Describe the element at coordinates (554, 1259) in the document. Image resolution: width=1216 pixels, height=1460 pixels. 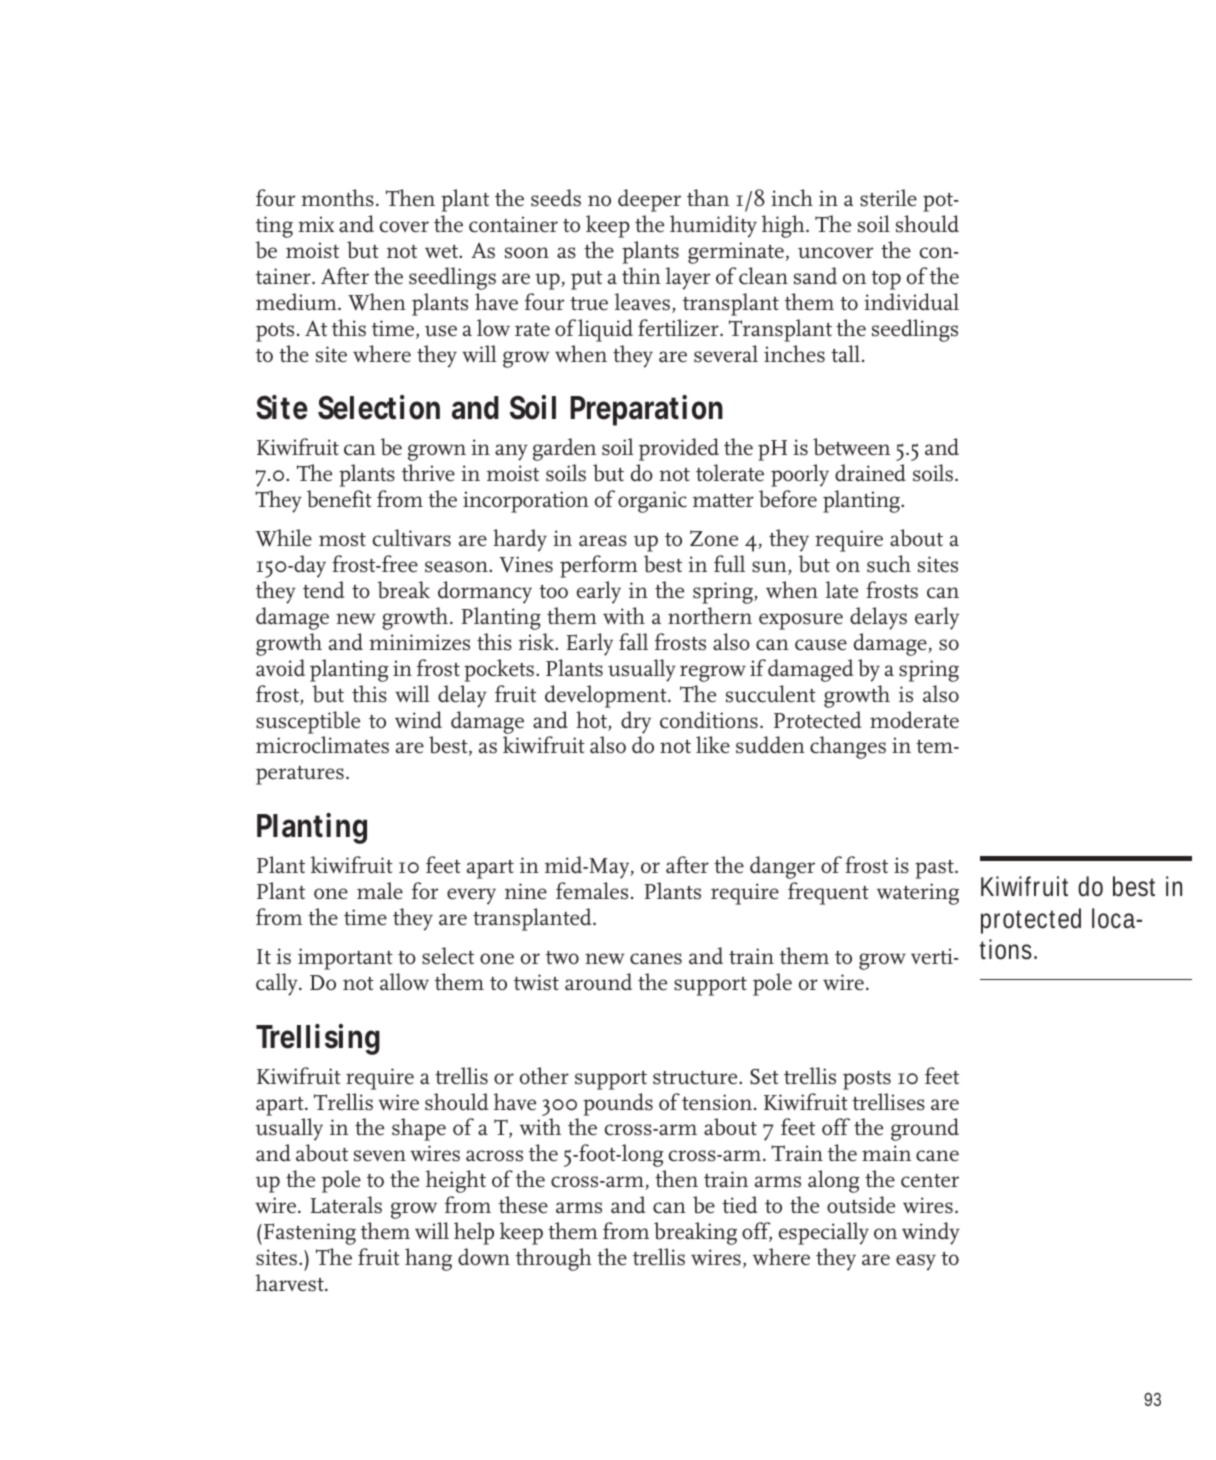
I see `through` at that location.
